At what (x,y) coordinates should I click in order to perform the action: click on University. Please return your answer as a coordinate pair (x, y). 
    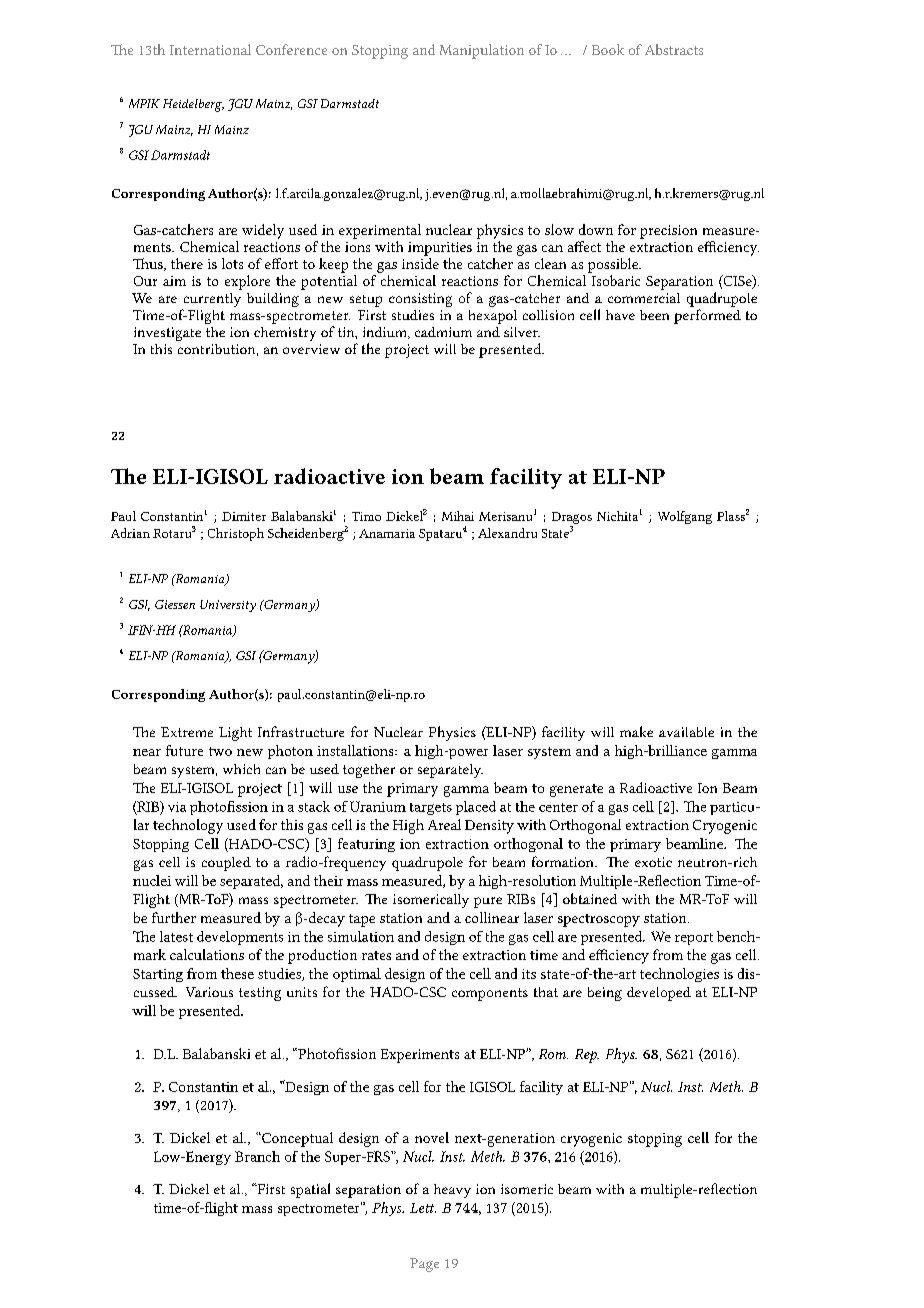
    Looking at the image, I should click on (228, 606).
